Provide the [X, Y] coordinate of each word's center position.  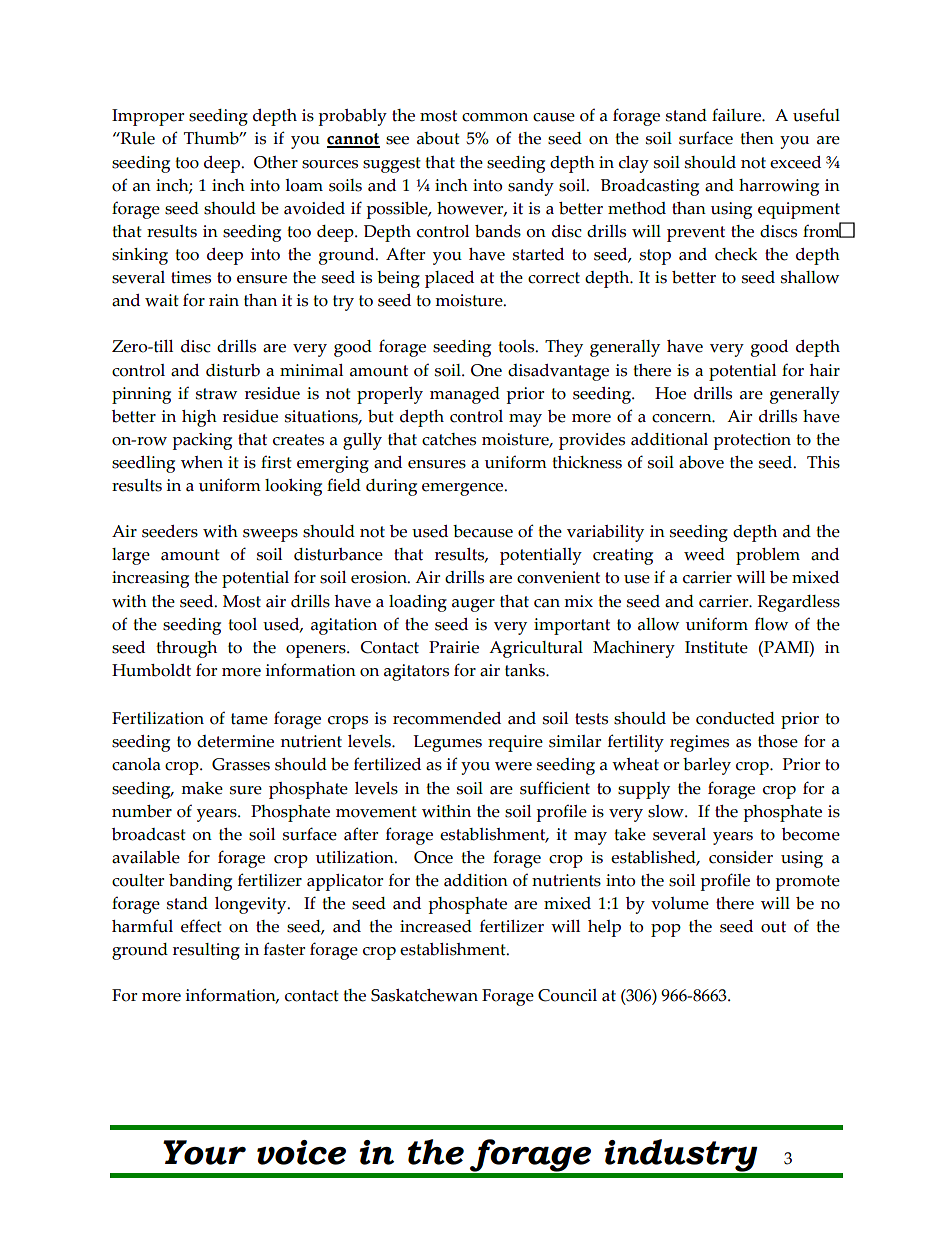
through [186, 649]
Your [204, 1152]
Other [276, 162]
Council [567, 995]
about [438, 138]
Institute [716, 647]
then [757, 138]
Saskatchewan [424, 995]
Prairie [454, 647]
